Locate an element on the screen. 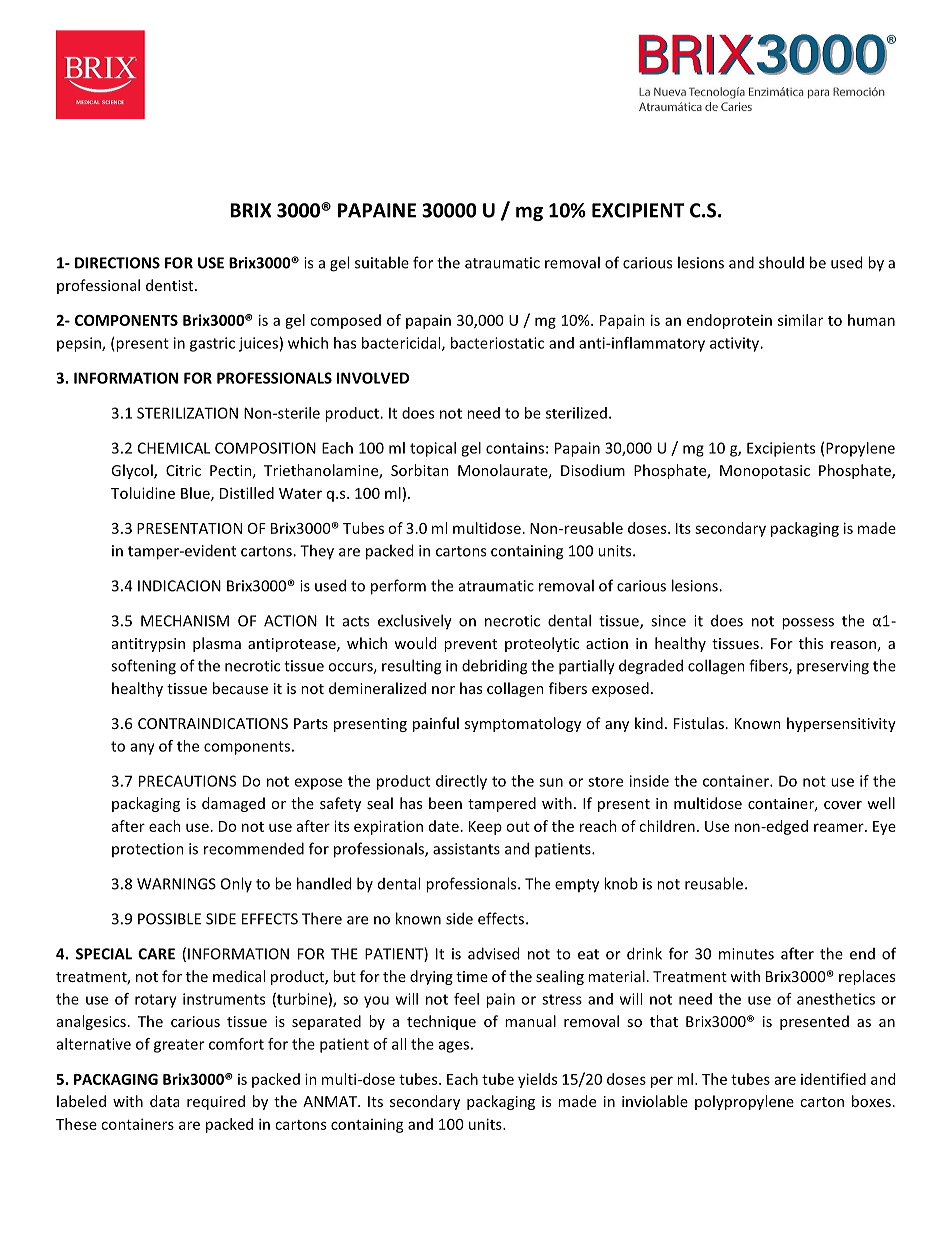 The height and width of the screenshot is (1233, 952). Keep is located at coordinates (485, 828).
